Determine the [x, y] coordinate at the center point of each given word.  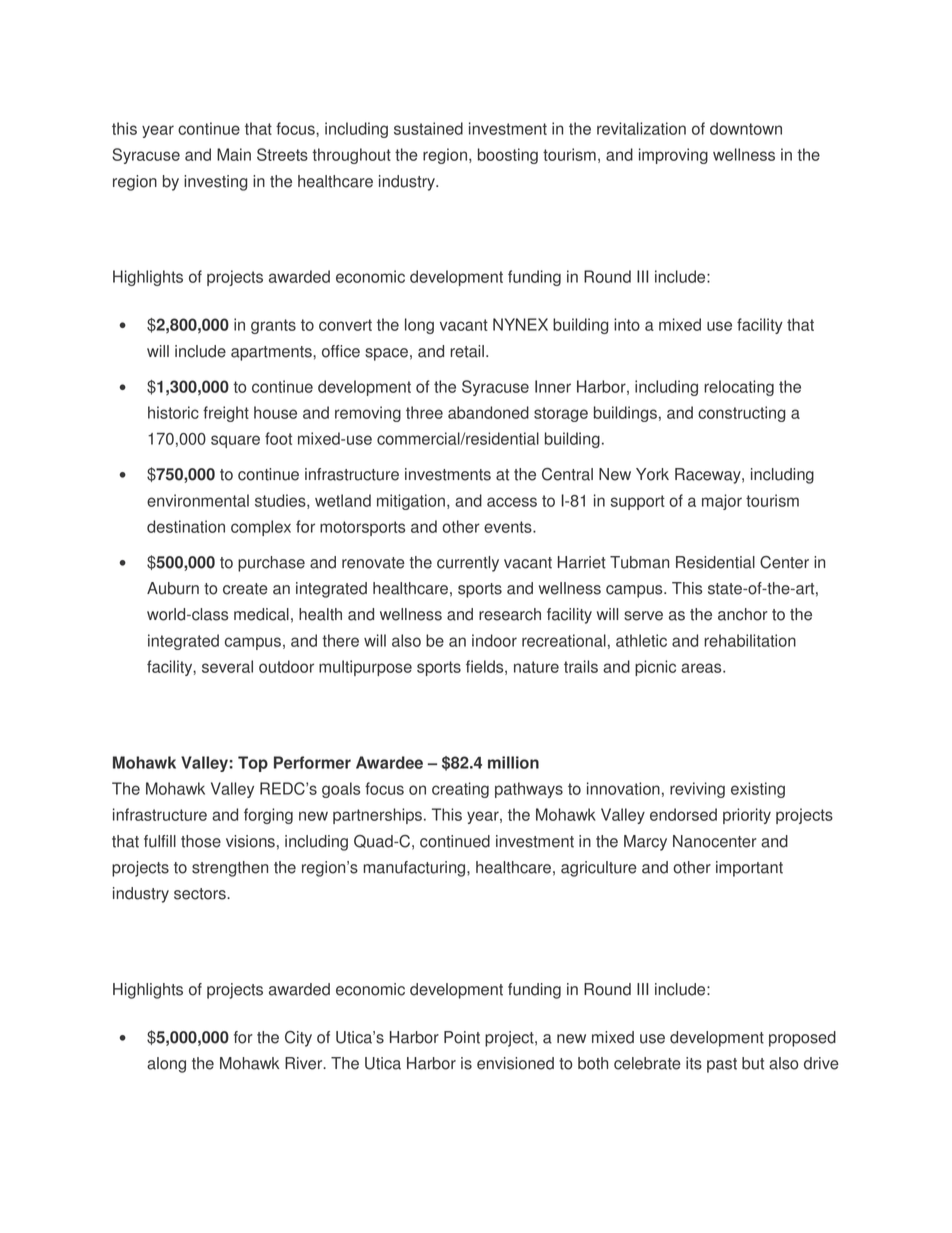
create [245, 589]
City [298, 1039]
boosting [508, 156]
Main [234, 154]
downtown [746, 128]
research [510, 614]
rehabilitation [750, 640]
